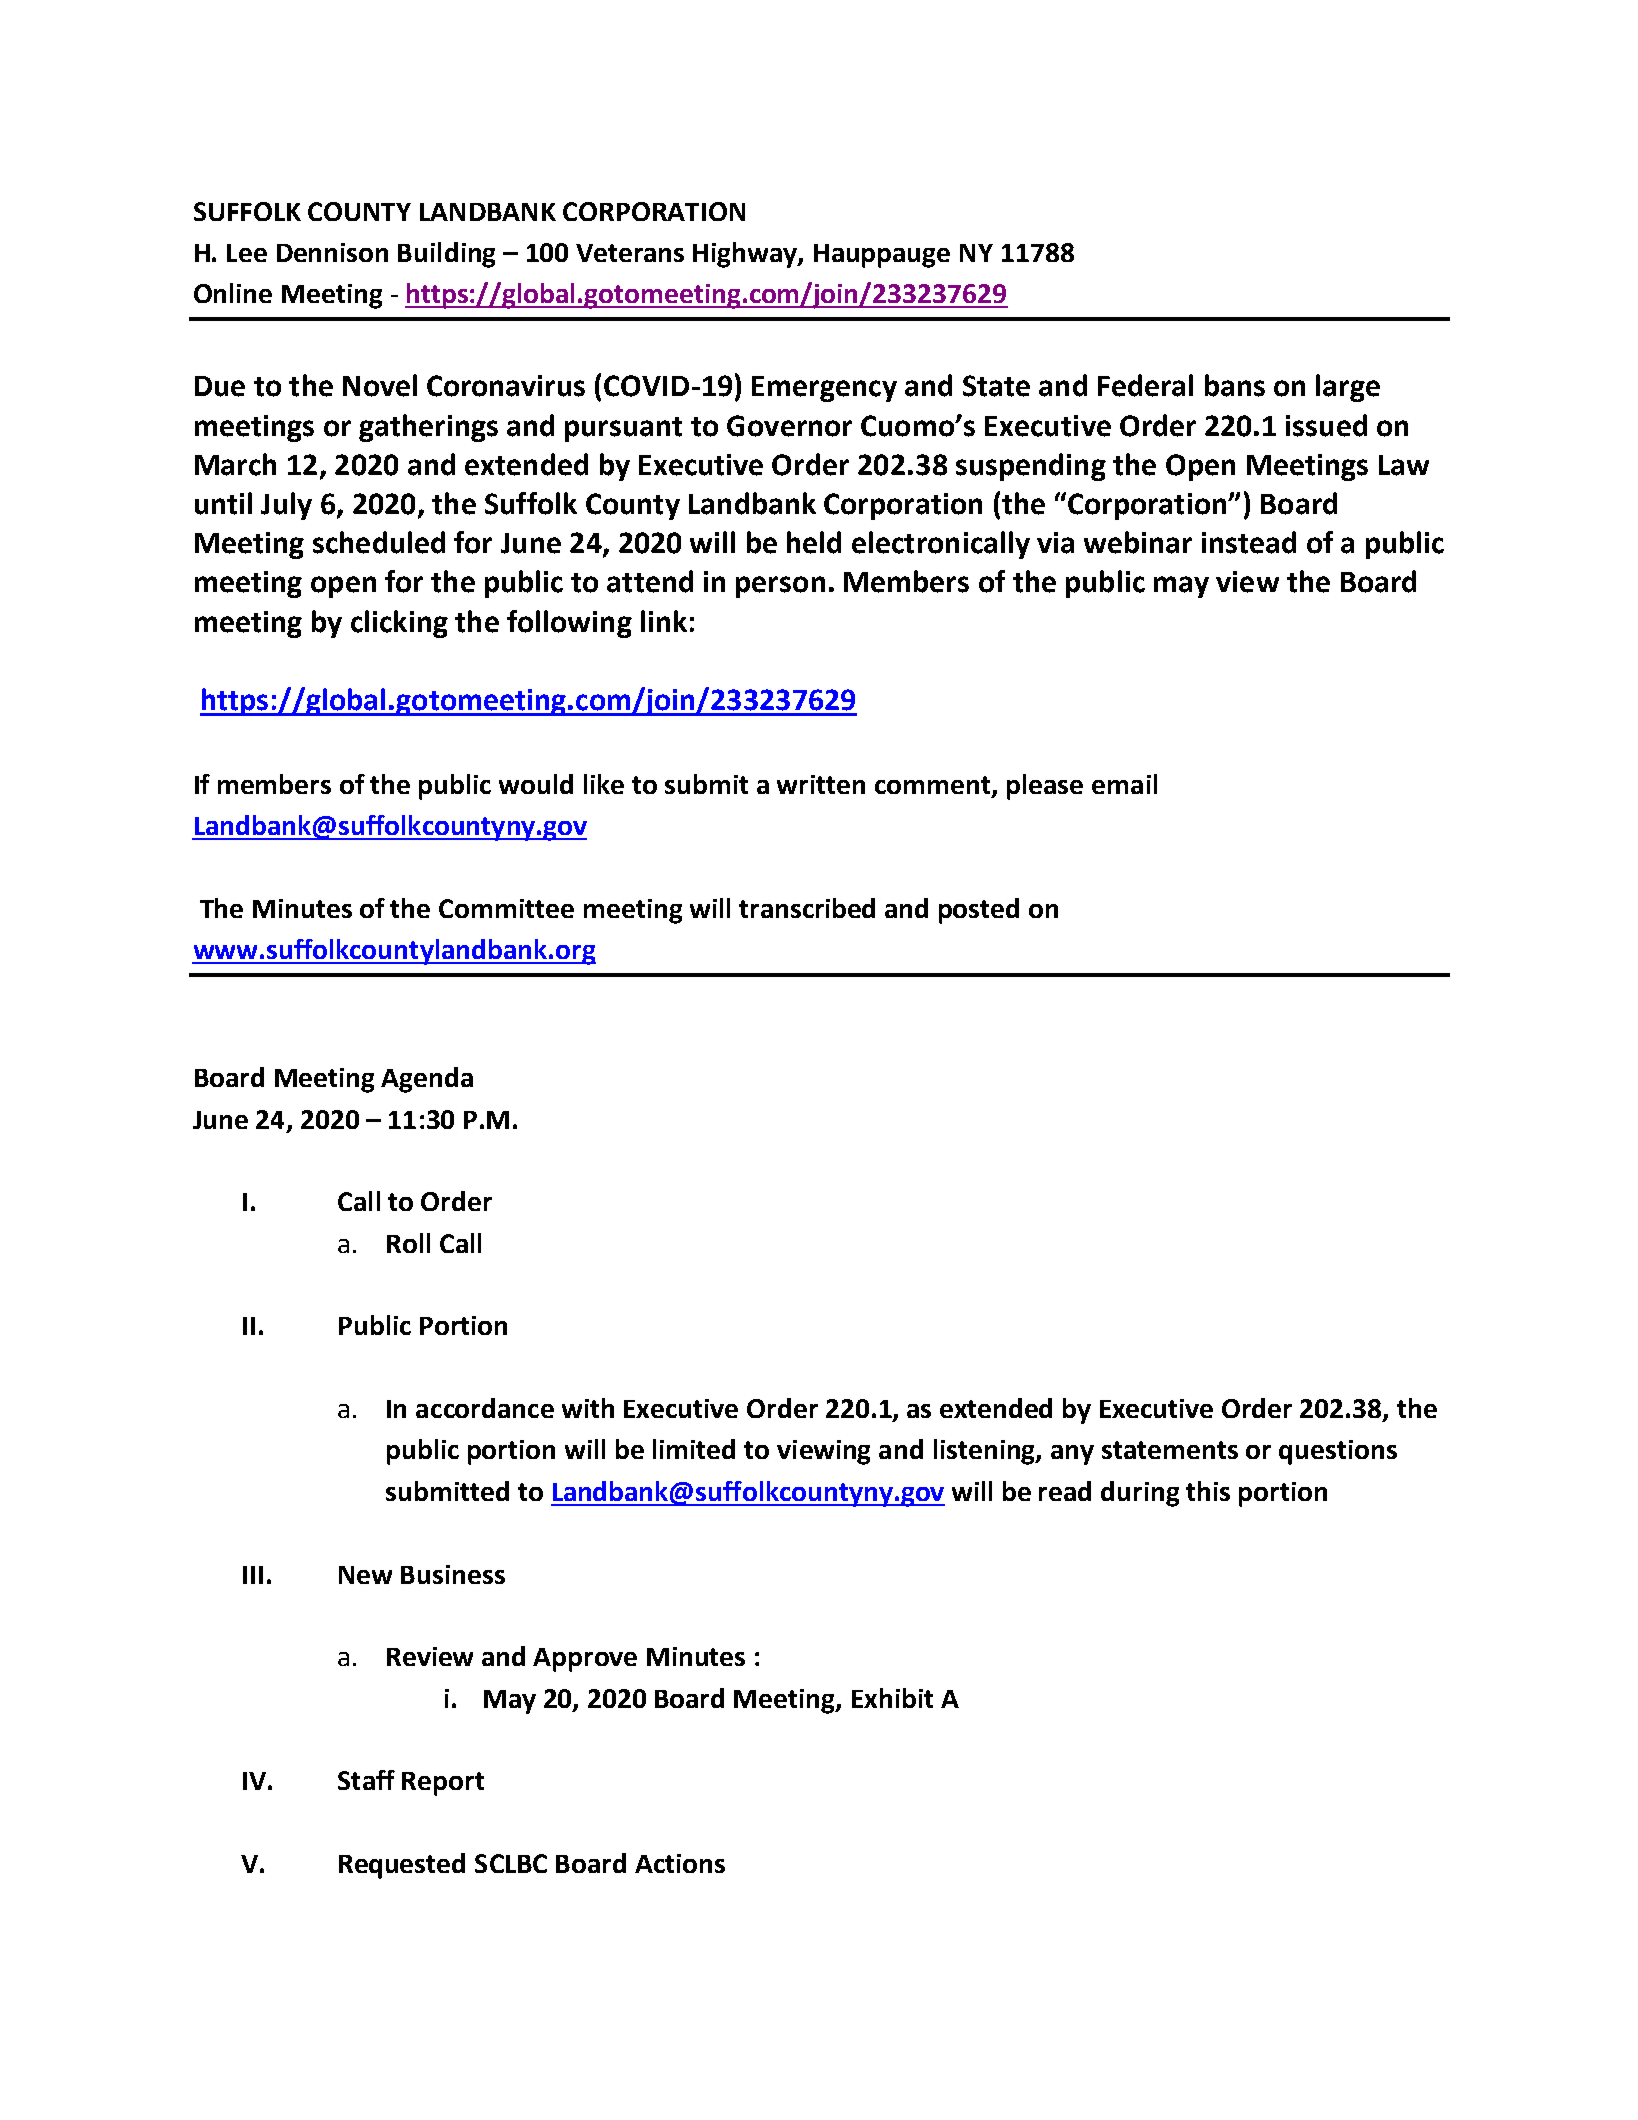  What do you see at coordinates (1249, 542) in the screenshot?
I see `instead` at bounding box center [1249, 542].
